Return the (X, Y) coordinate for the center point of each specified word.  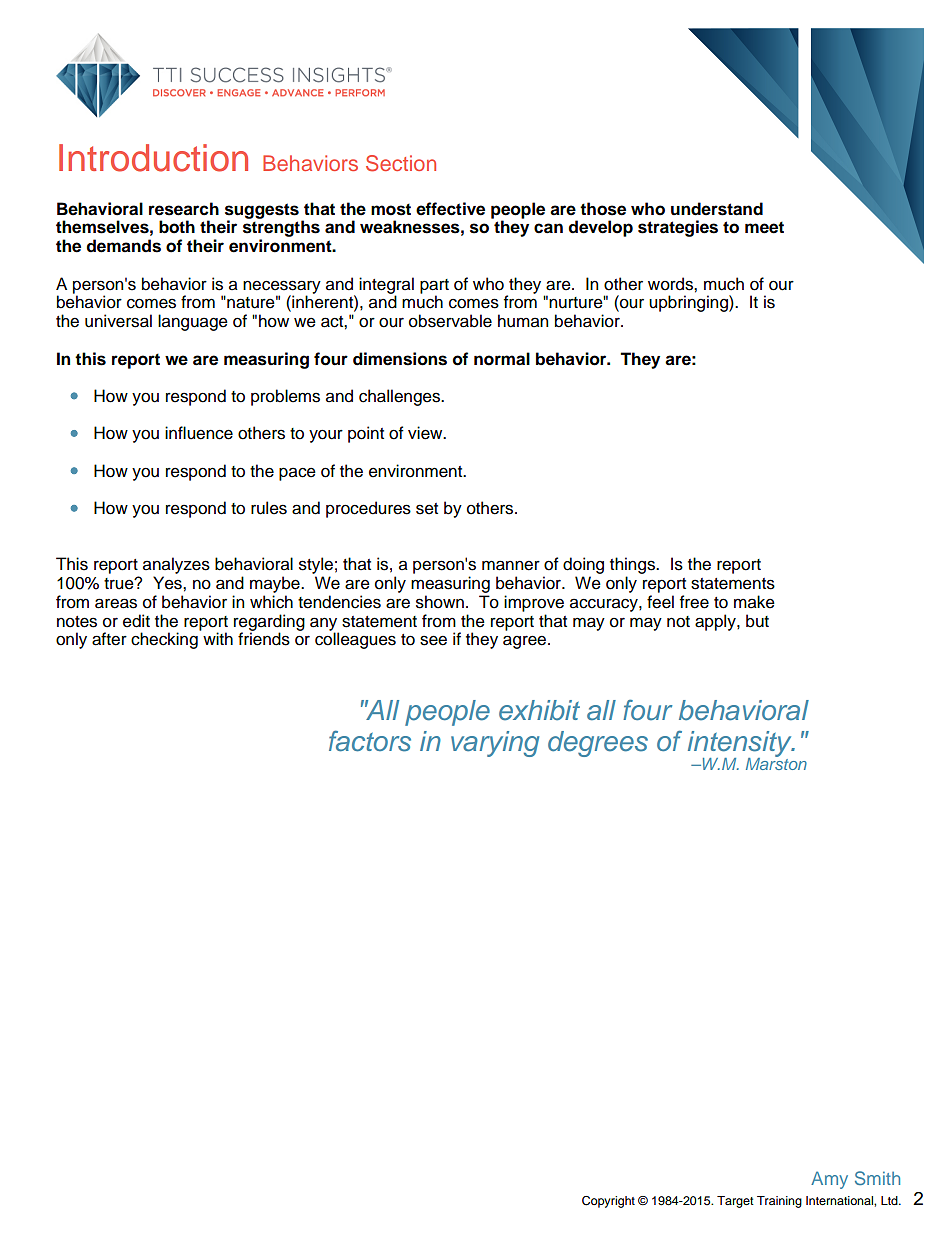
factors (370, 741)
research (184, 209)
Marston (776, 762)
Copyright (608, 1202)
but (757, 621)
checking (164, 640)
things (633, 567)
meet (764, 227)
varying (495, 744)
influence (199, 433)
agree (526, 642)
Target (735, 1202)
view (426, 433)
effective (450, 209)
